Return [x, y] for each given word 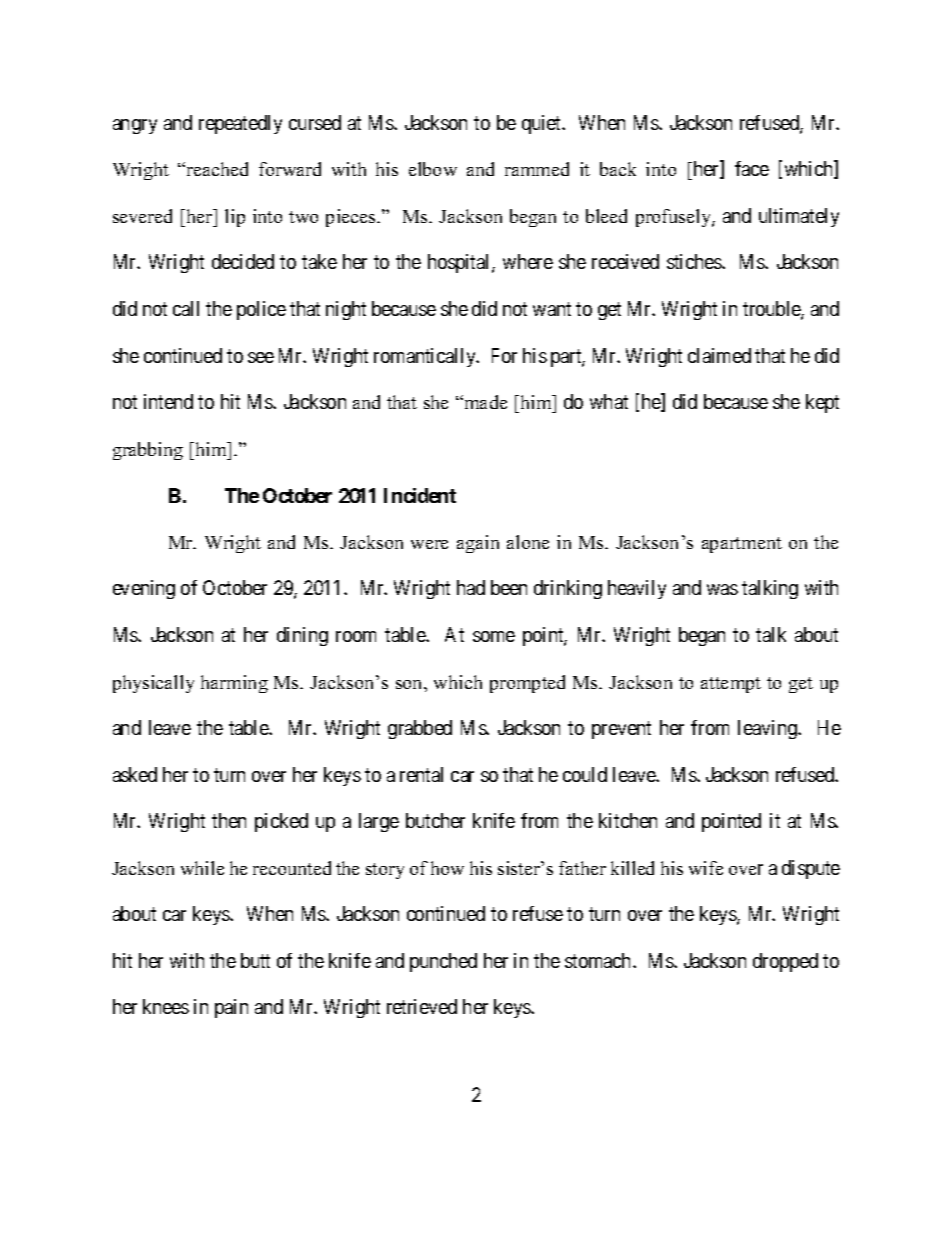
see [261, 357]
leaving [768, 729]
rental [421, 774]
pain [231, 1008]
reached [216, 169]
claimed [719, 355]
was [722, 589]
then [229, 820]
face [752, 168]
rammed [537, 169]
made [484, 402]
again [478, 544]
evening [144, 589]
